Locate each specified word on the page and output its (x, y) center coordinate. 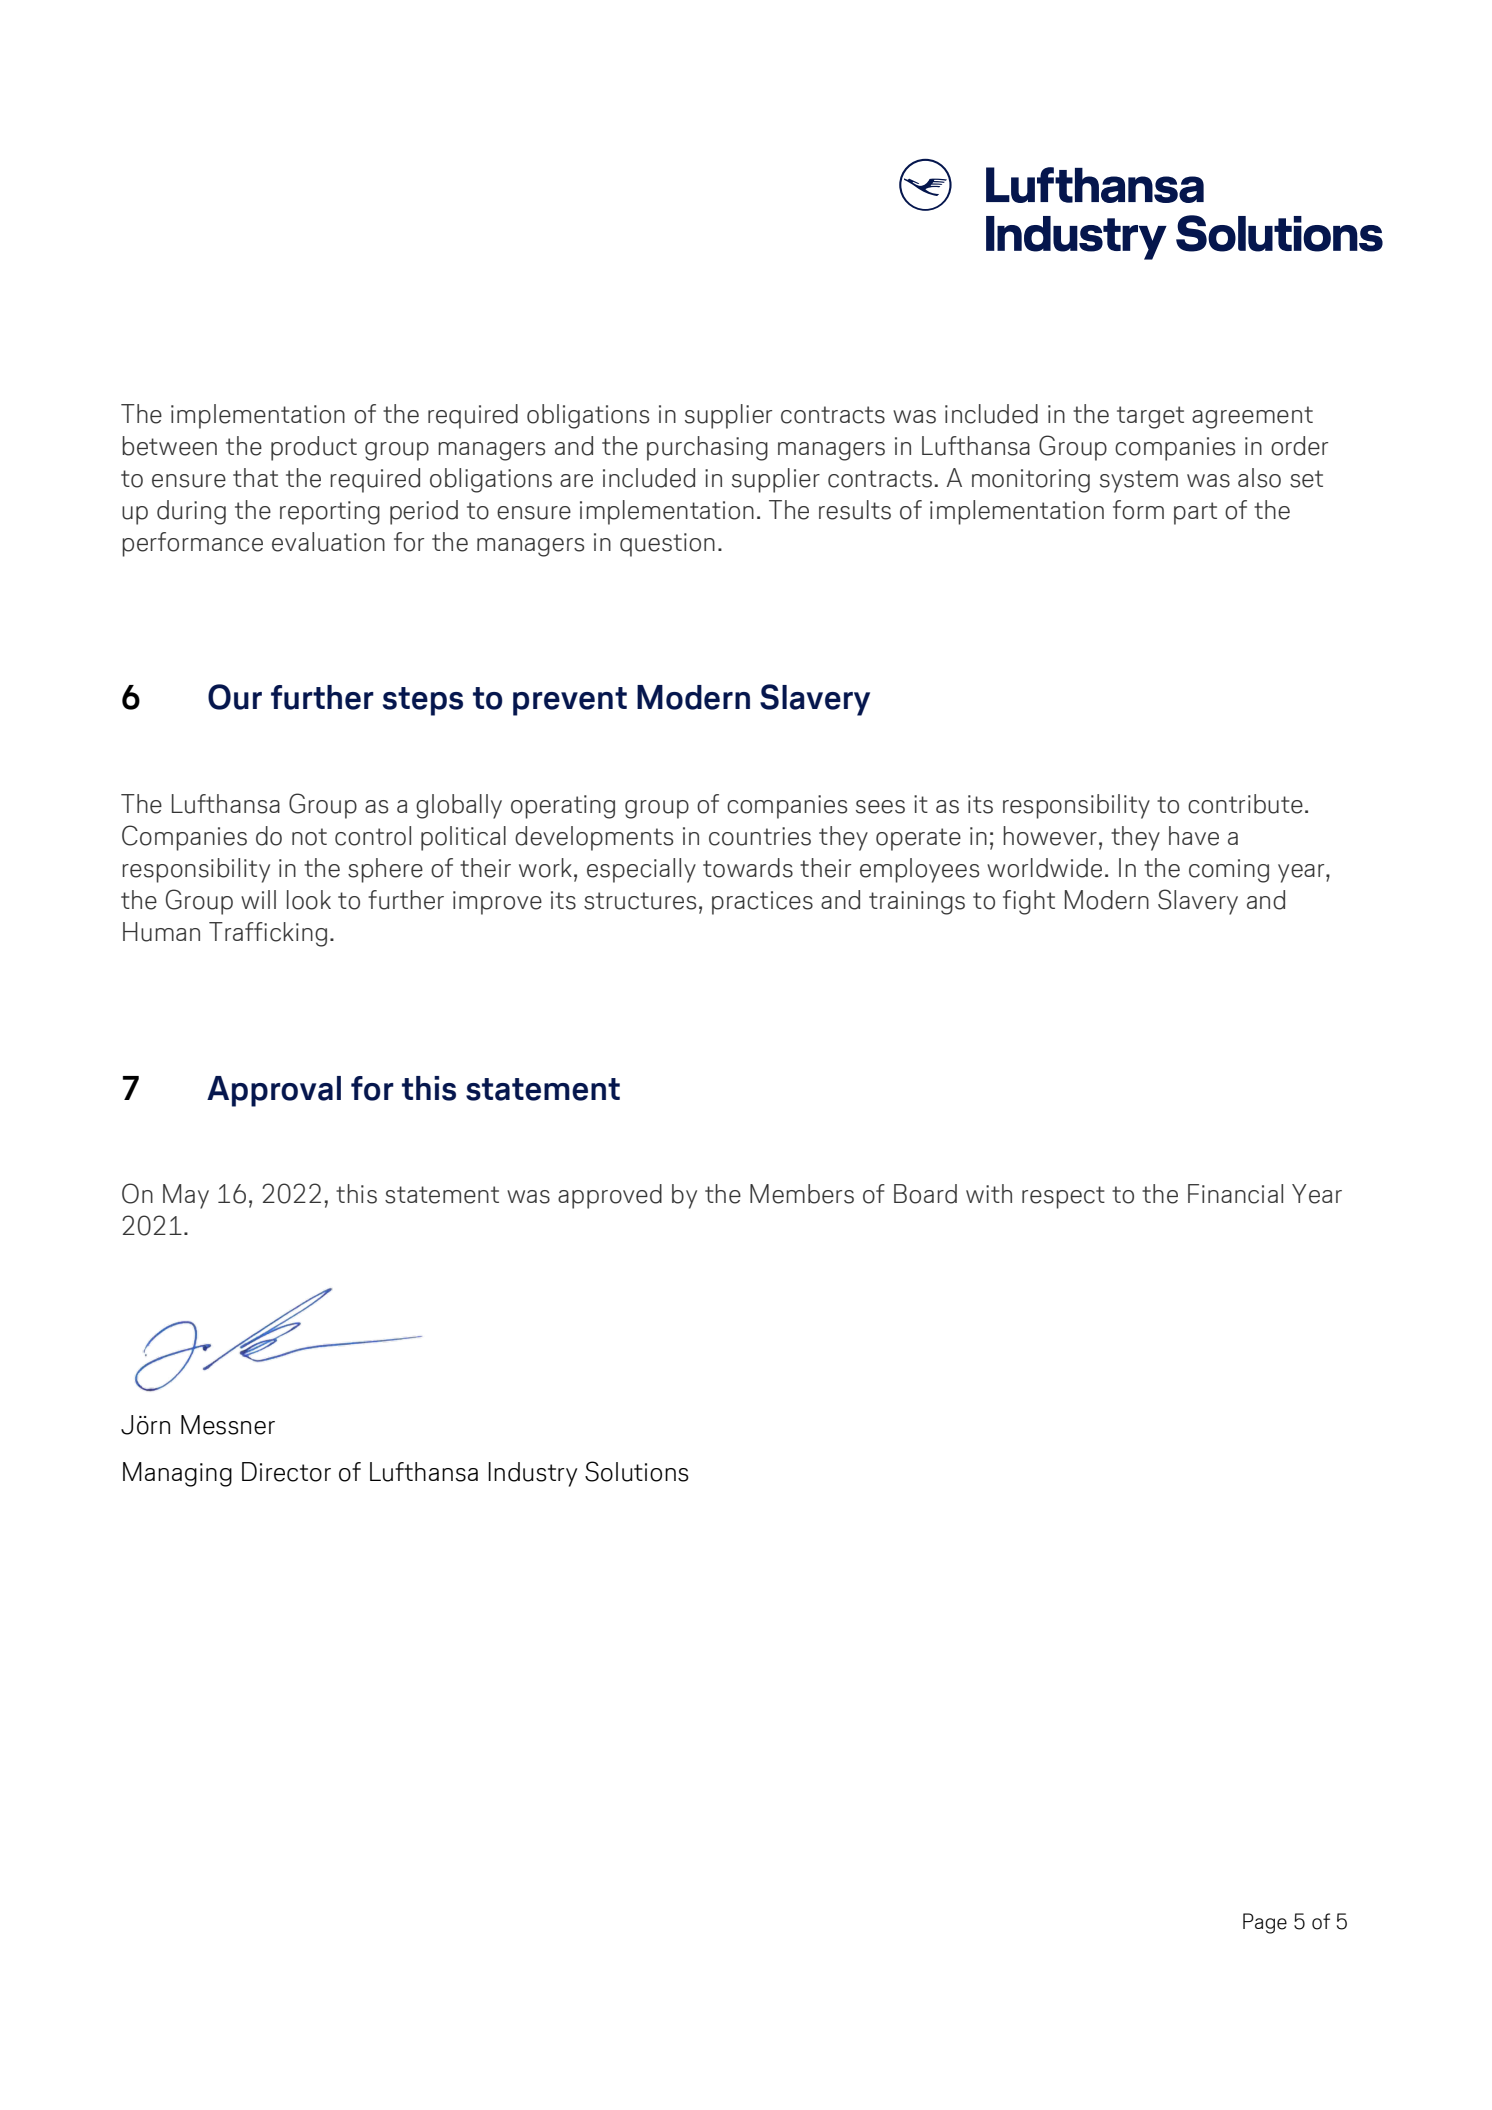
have (1194, 836)
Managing (177, 1474)
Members (802, 1194)
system (1139, 481)
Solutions (637, 1471)
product (314, 448)
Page (1265, 1923)
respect (1063, 1197)
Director (286, 1472)
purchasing (707, 448)
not (309, 837)
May (186, 1196)
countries (760, 836)
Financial (1235, 1194)
